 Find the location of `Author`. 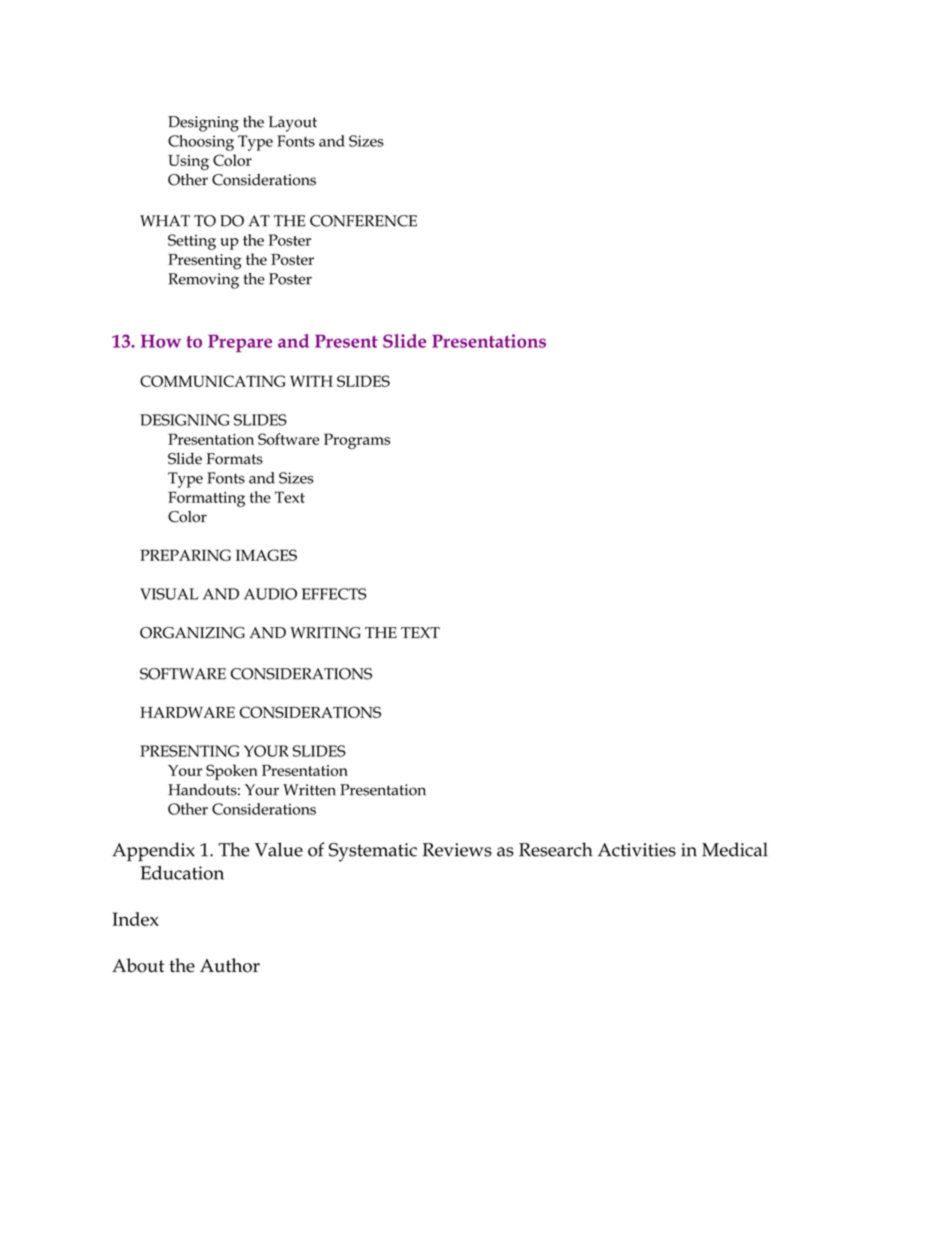

Author is located at coordinates (230, 965).
